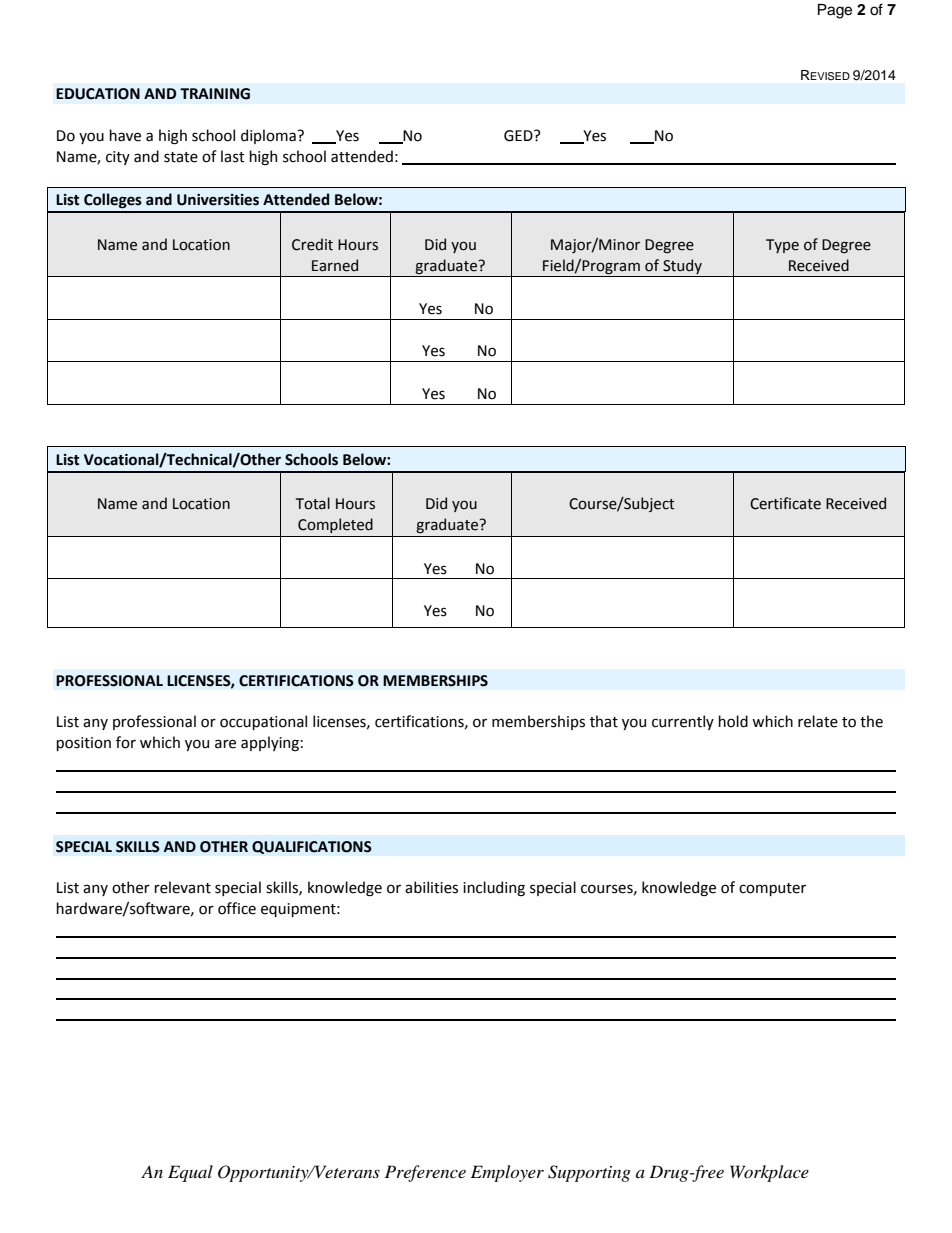  Describe the element at coordinates (519, 136) in the screenshot. I see `GED` at that location.
